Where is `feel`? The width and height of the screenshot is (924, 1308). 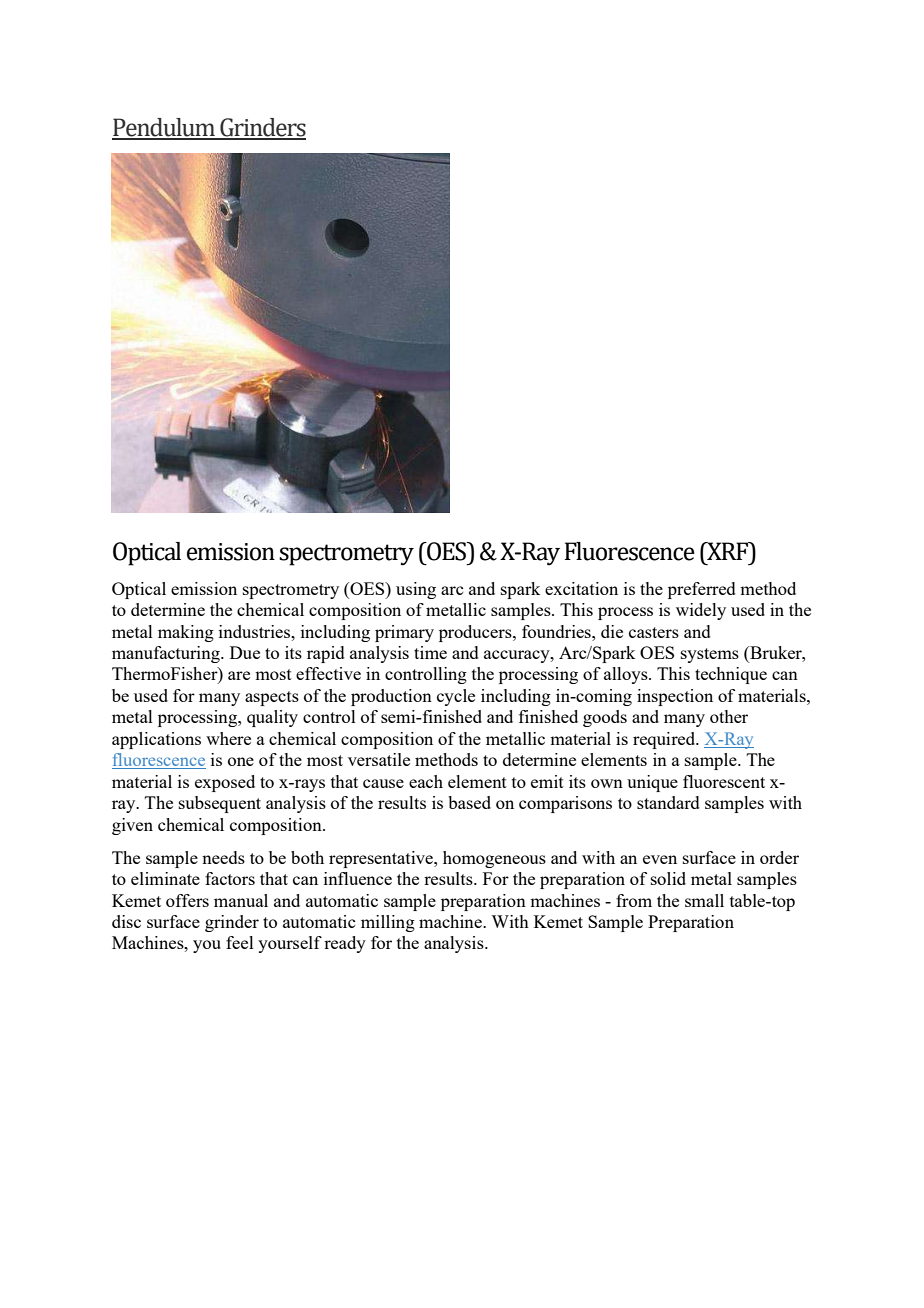
feel is located at coordinates (240, 942).
